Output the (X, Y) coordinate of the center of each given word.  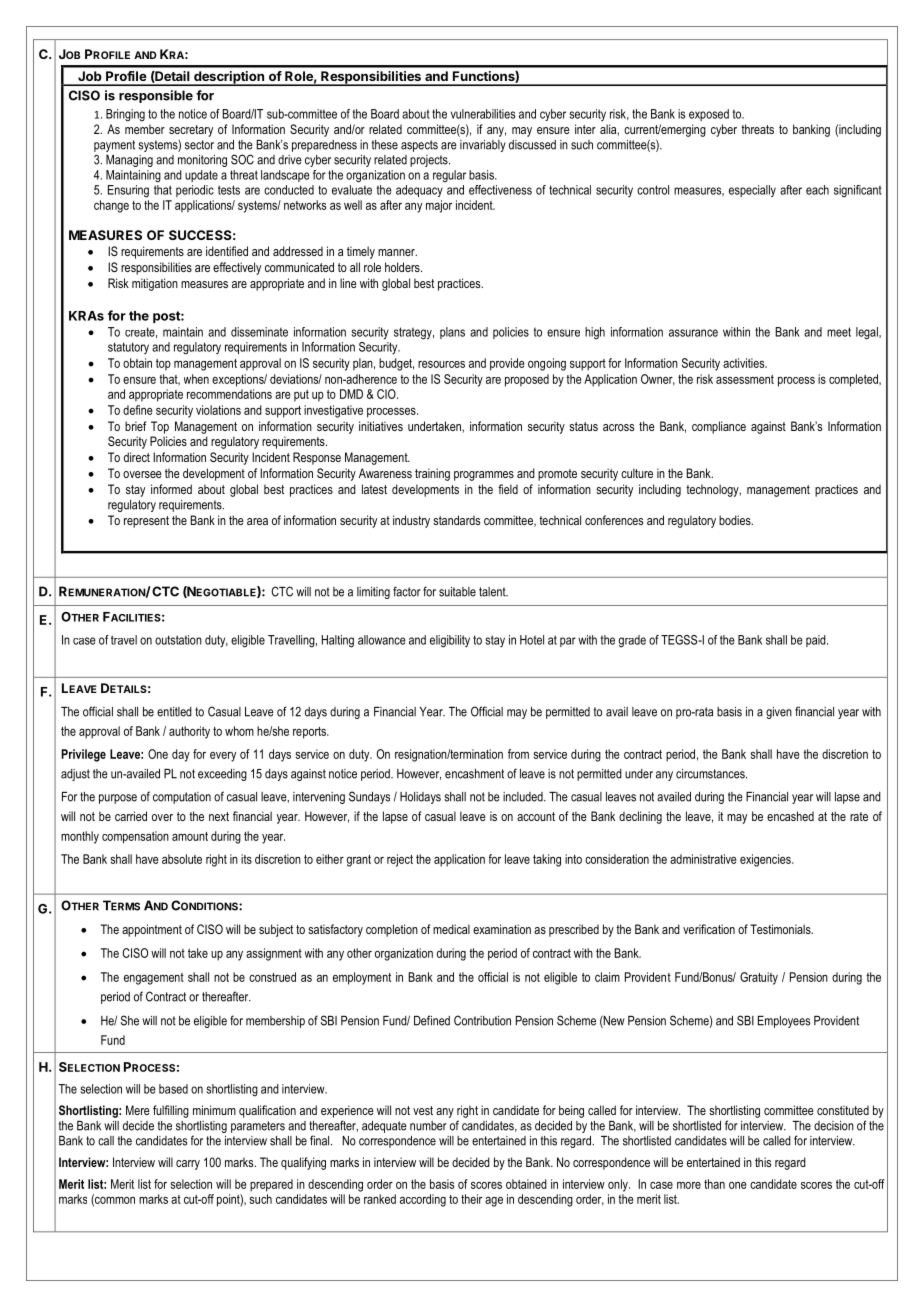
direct (137, 457)
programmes (484, 476)
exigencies (766, 860)
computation (182, 798)
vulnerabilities (483, 114)
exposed (709, 115)
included (524, 797)
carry (188, 1165)
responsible (156, 96)
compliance (719, 427)
